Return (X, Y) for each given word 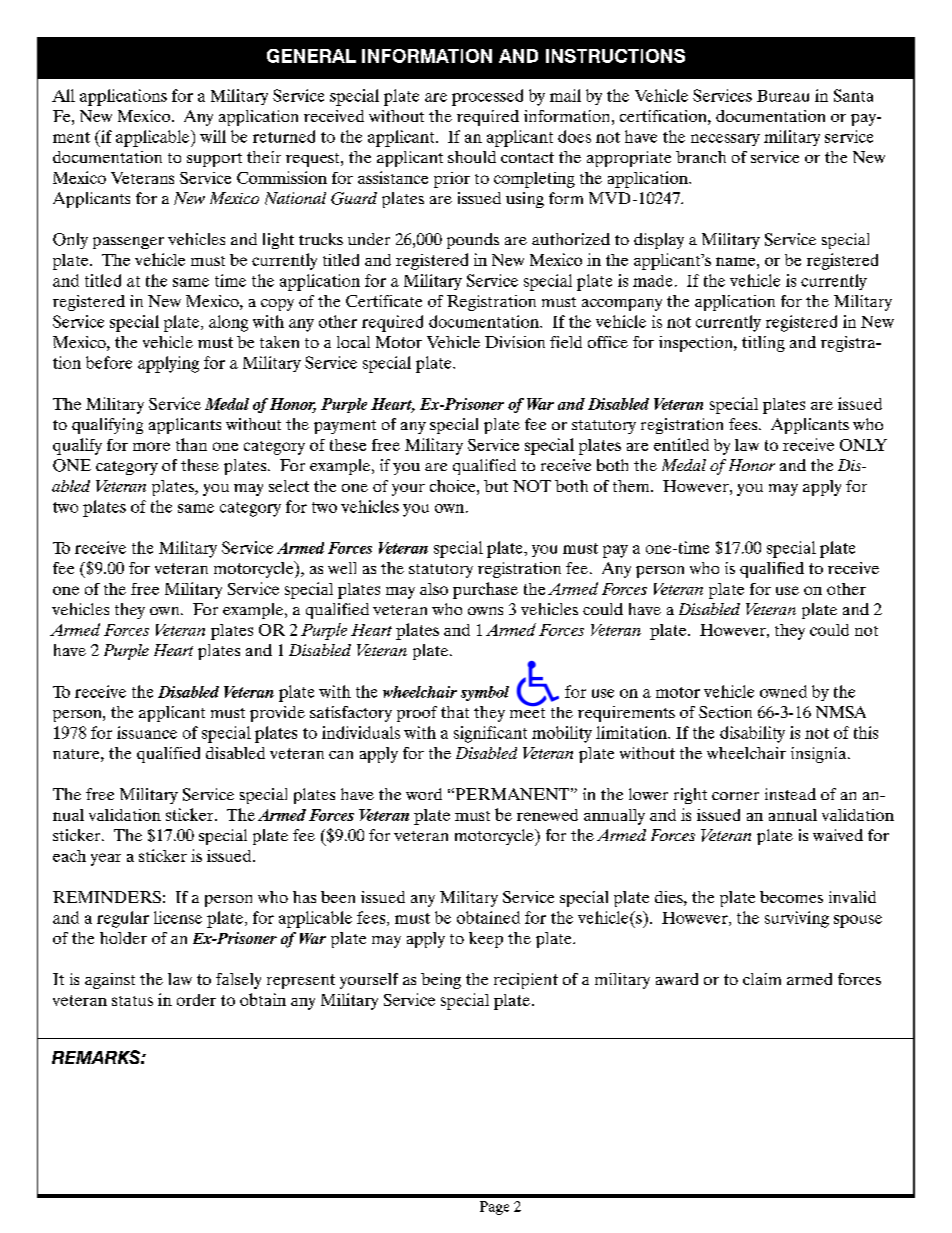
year (106, 859)
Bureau (783, 96)
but (496, 486)
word (424, 794)
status (132, 1001)
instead (790, 794)
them (632, 486)
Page (494, 1208)
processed (487, 97)
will (213, 136)
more (151, 446)
